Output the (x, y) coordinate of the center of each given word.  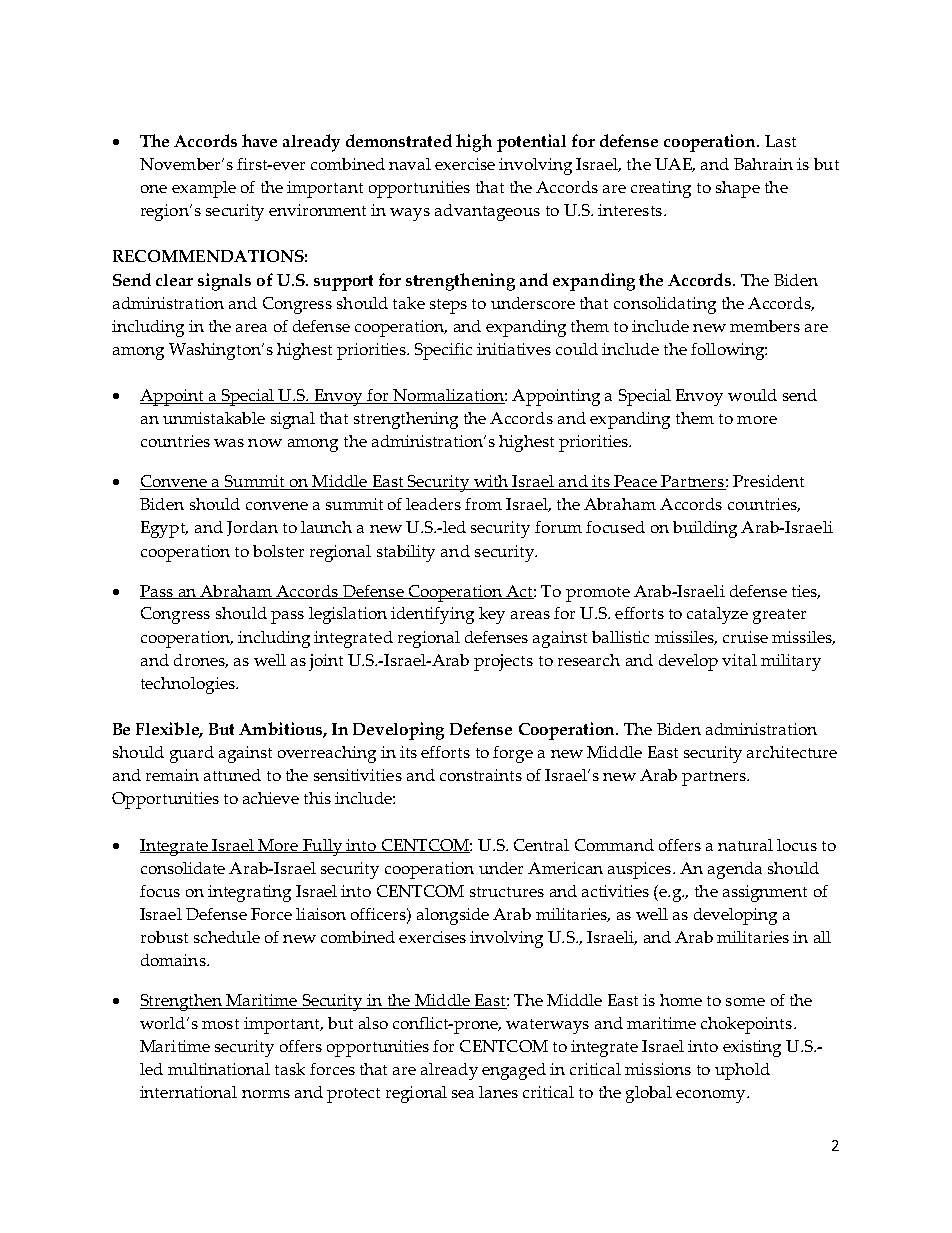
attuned (232, 775)
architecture (792, 752)
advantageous (487, 212)
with (491, 482)
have (259, 140)
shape (738, 189)
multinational (219, 1069)
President (768, 481)
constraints (481, 775)
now (265, 443)
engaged (514, 1071)
